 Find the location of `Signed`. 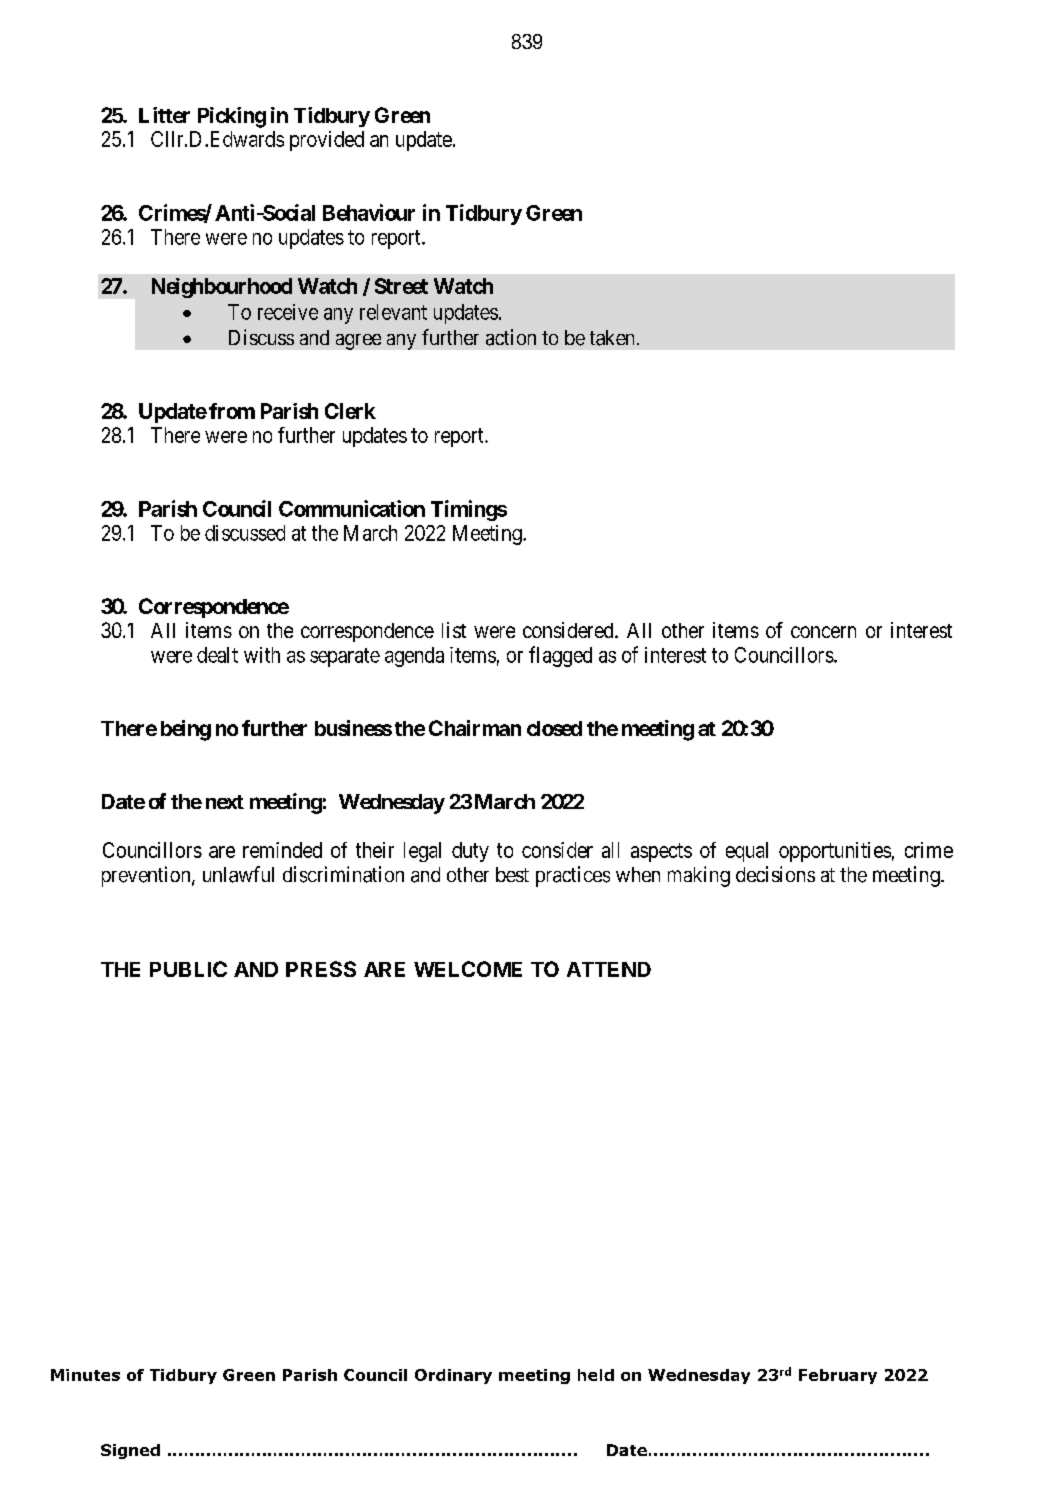

Signed is located at coordinates (130, 1451).
